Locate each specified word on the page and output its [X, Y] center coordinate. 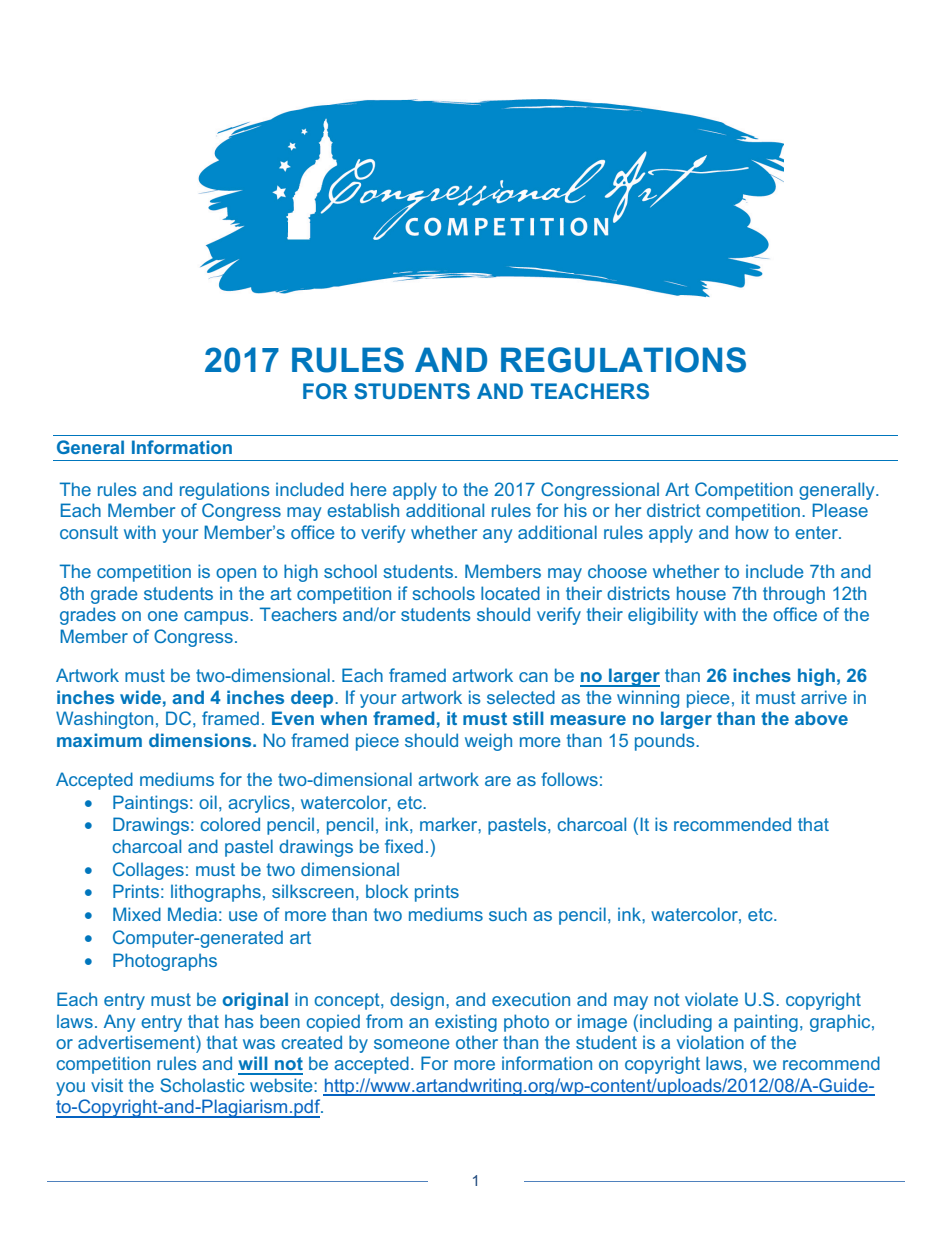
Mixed [137, 914]
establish [363, 510]
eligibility [663, 616]
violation [710, 1042]
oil [208, 802]
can [533, 677]
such [508, 914]
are [498, 781]
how [752, 532]
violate [711, 999]
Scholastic [202, 1085]
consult [89, 532]
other [477, 1042]
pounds [666, 742]
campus [217, 618]
